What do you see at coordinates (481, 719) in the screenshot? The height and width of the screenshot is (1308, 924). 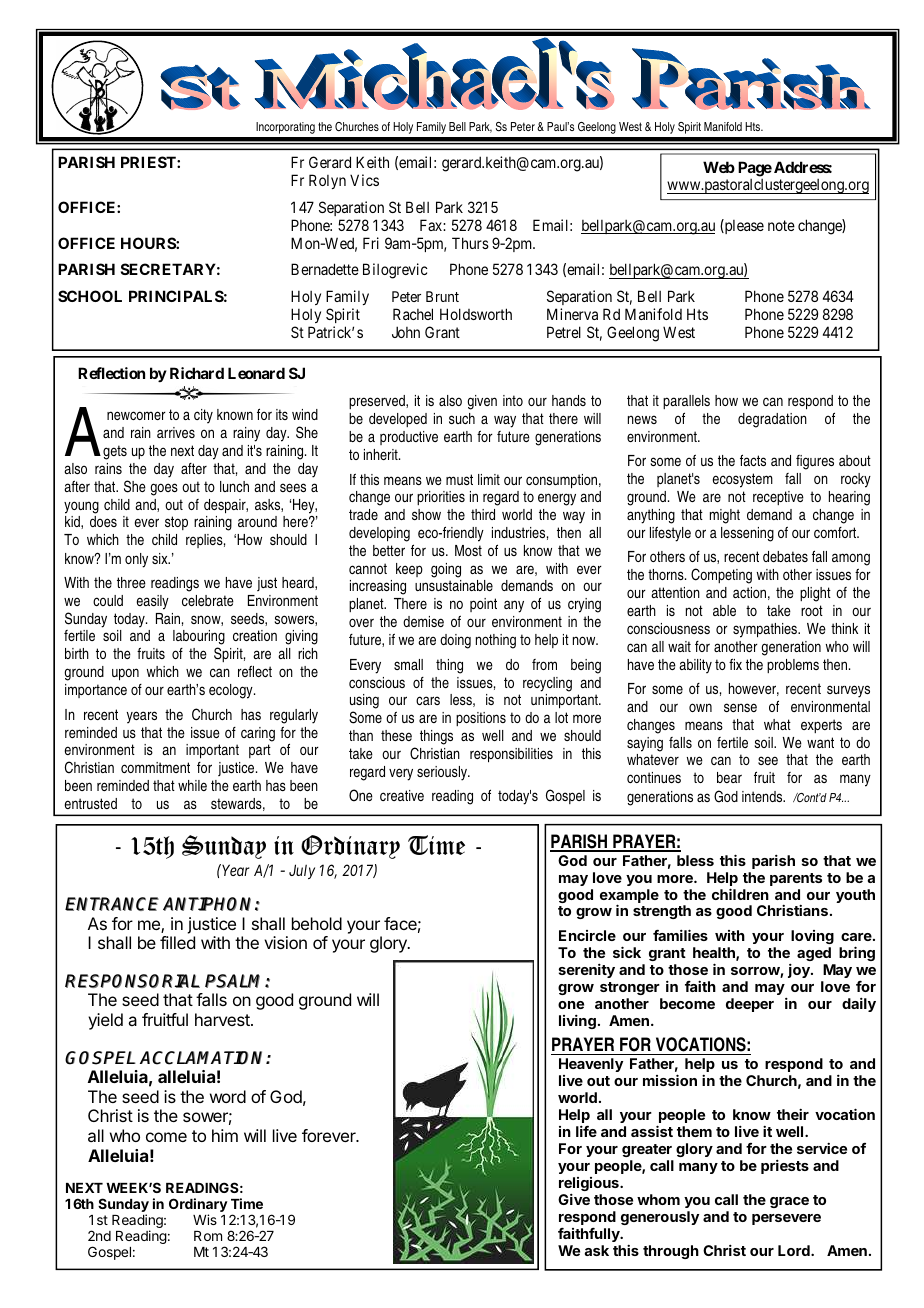 I see `positions` at bounding box center [481, 719].
